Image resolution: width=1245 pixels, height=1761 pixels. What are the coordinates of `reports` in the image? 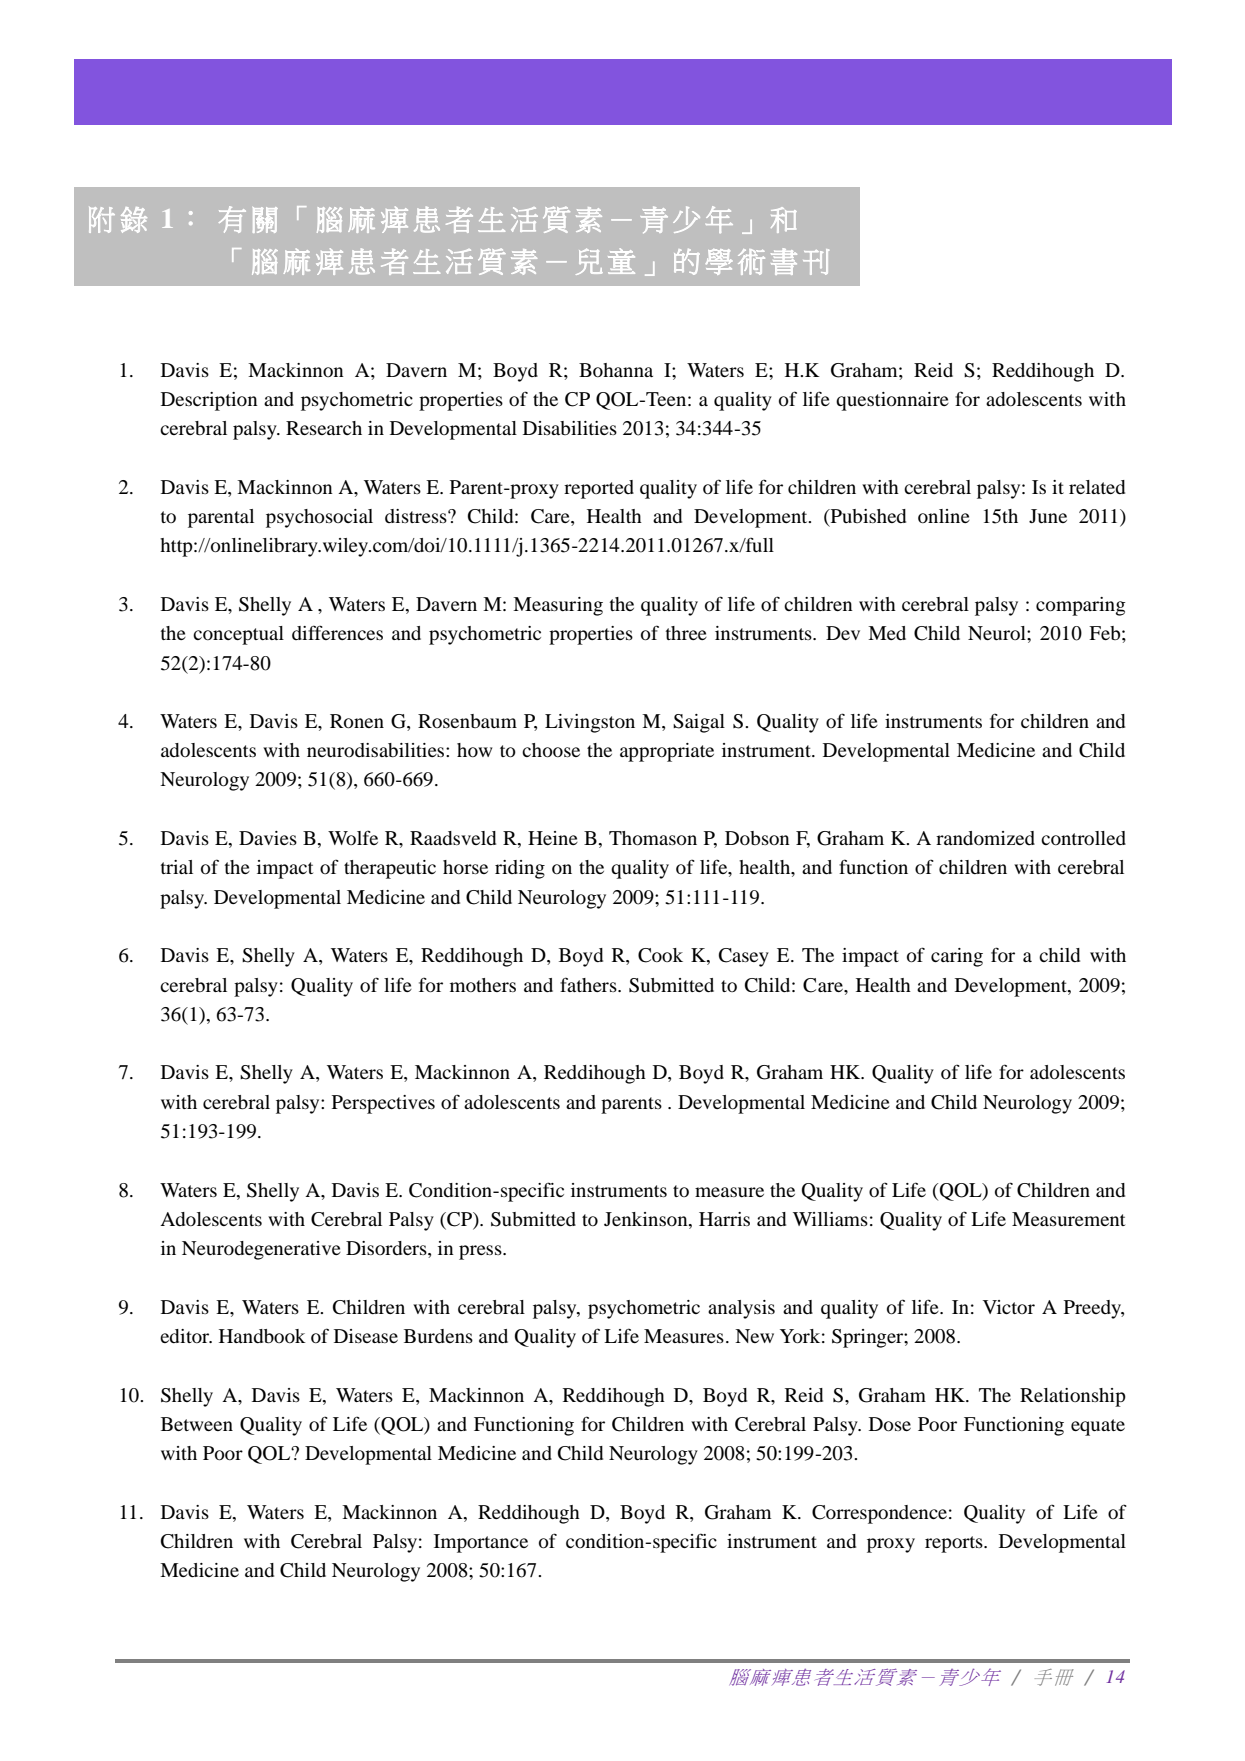 It's located at (955, 1544).
